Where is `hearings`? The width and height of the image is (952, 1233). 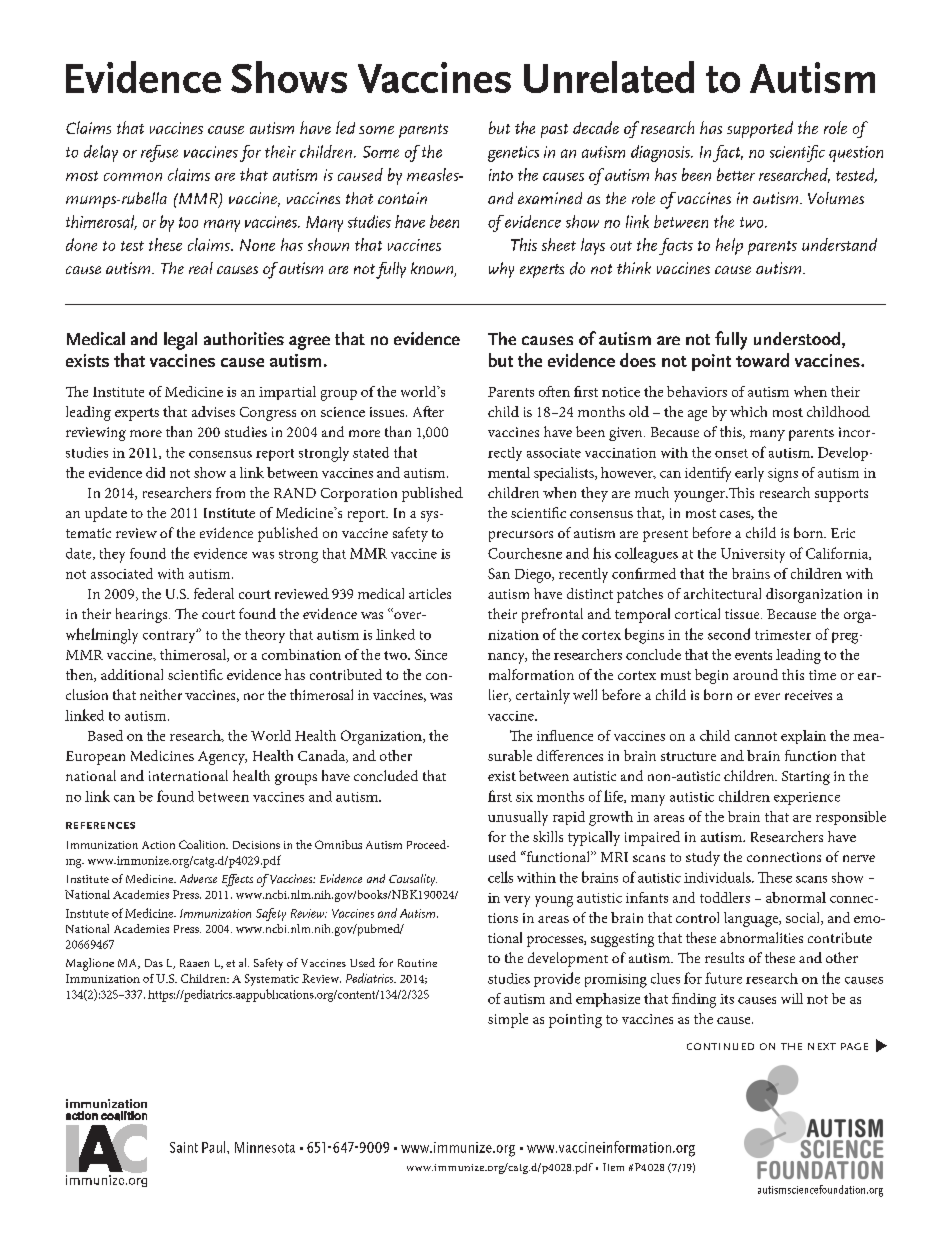 hearings is located at coordinates (143, 615).
